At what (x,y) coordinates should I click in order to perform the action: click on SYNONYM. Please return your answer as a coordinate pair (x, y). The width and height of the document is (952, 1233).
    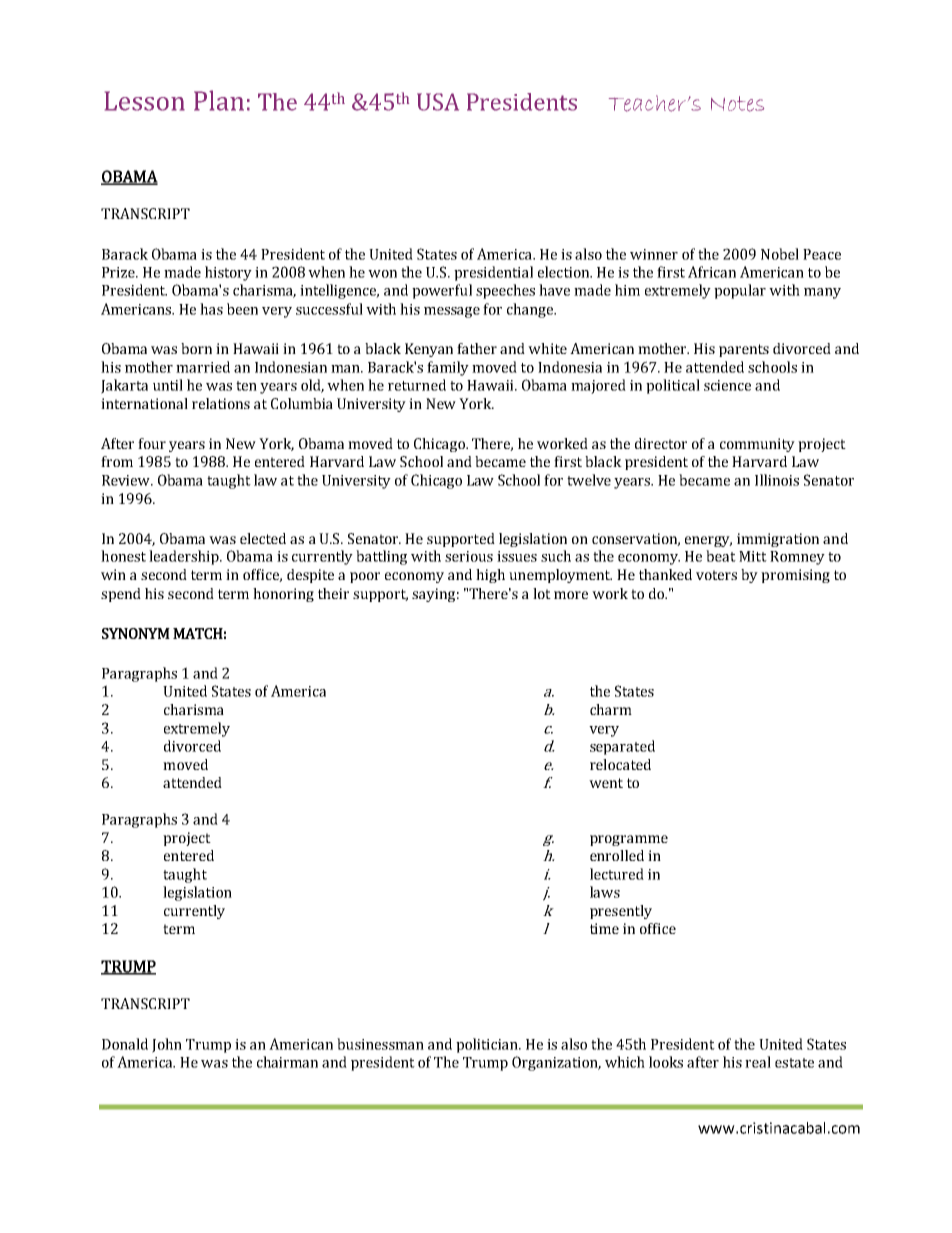
    Looking at the image, I should click on (136, 633).
